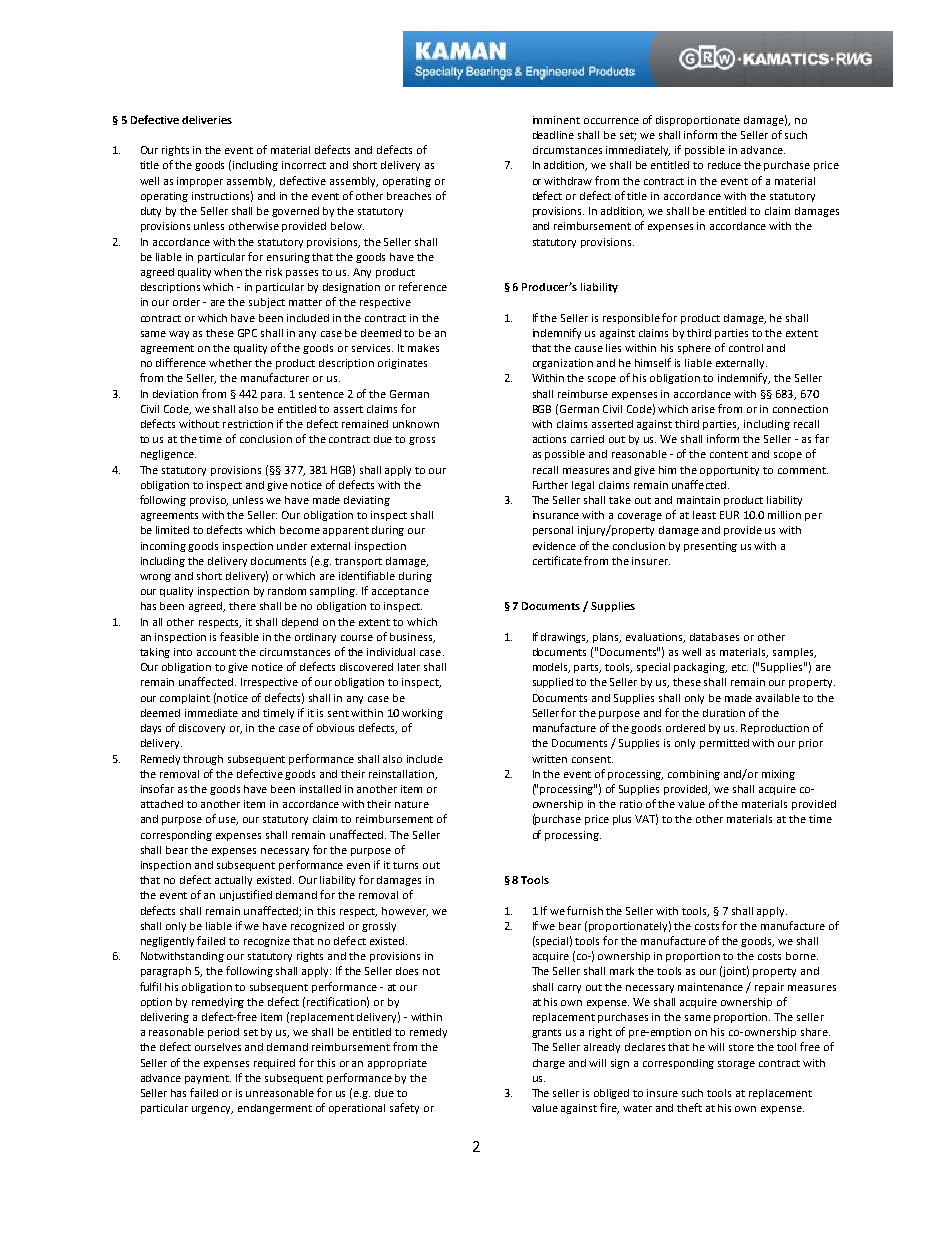 This image has height=1233, width=952. Describe the element at coordinates (208, 1079) in the image. I see `payment` at that location.
